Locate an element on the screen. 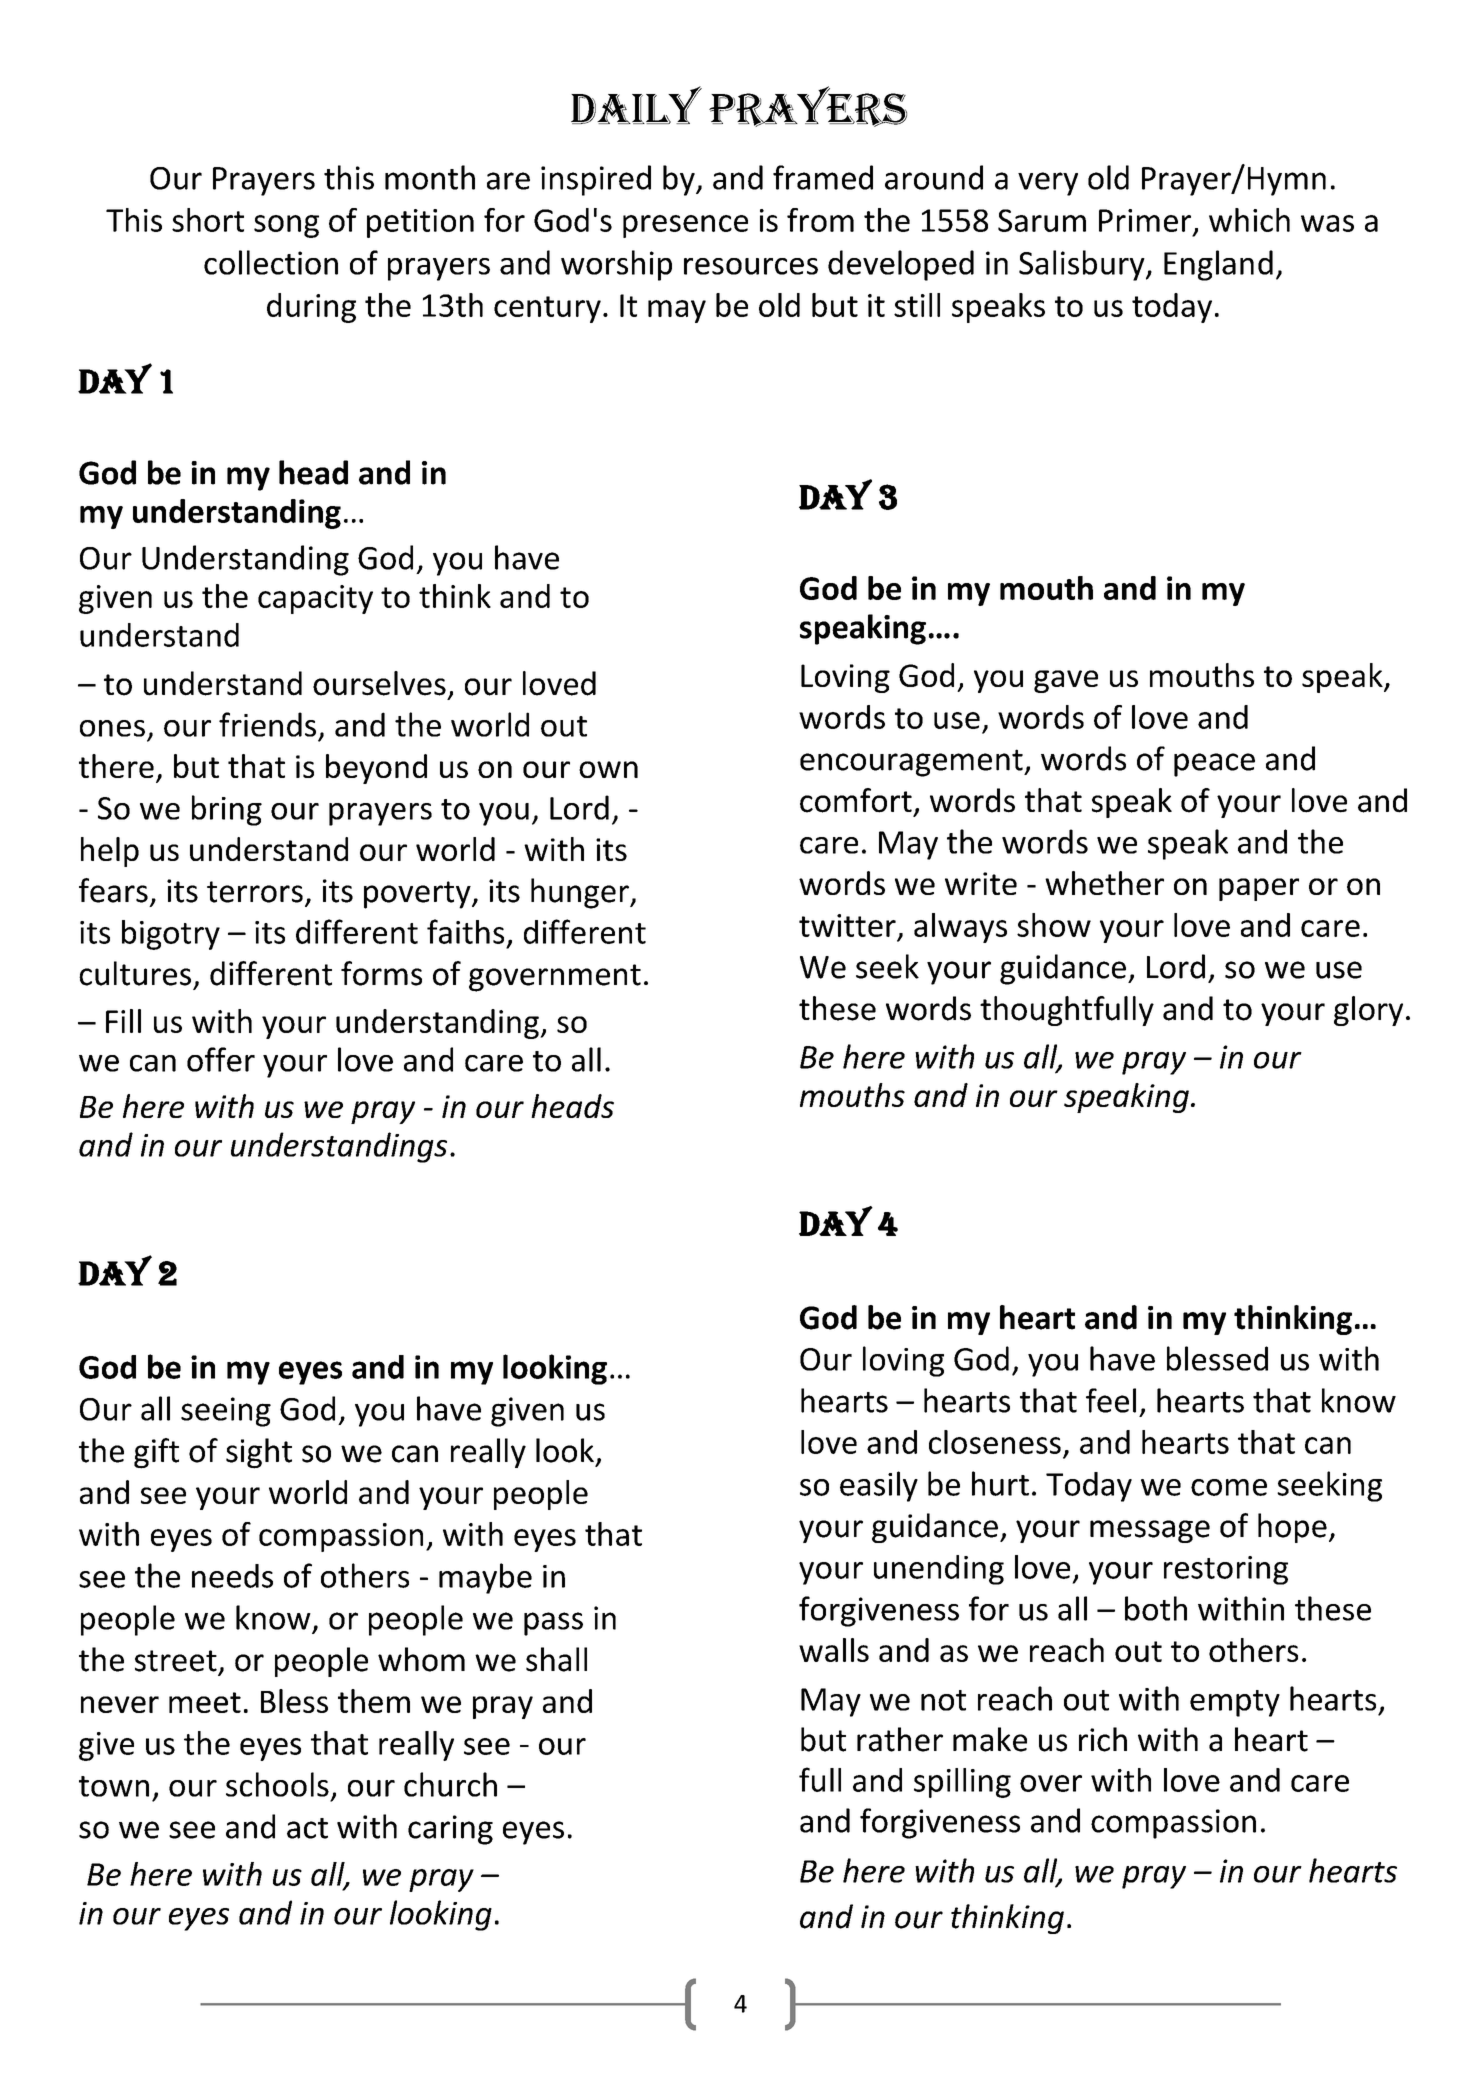 The height and width of the screenshot is (2094, 1481). encouragement is located at coordinates (912, 763).
